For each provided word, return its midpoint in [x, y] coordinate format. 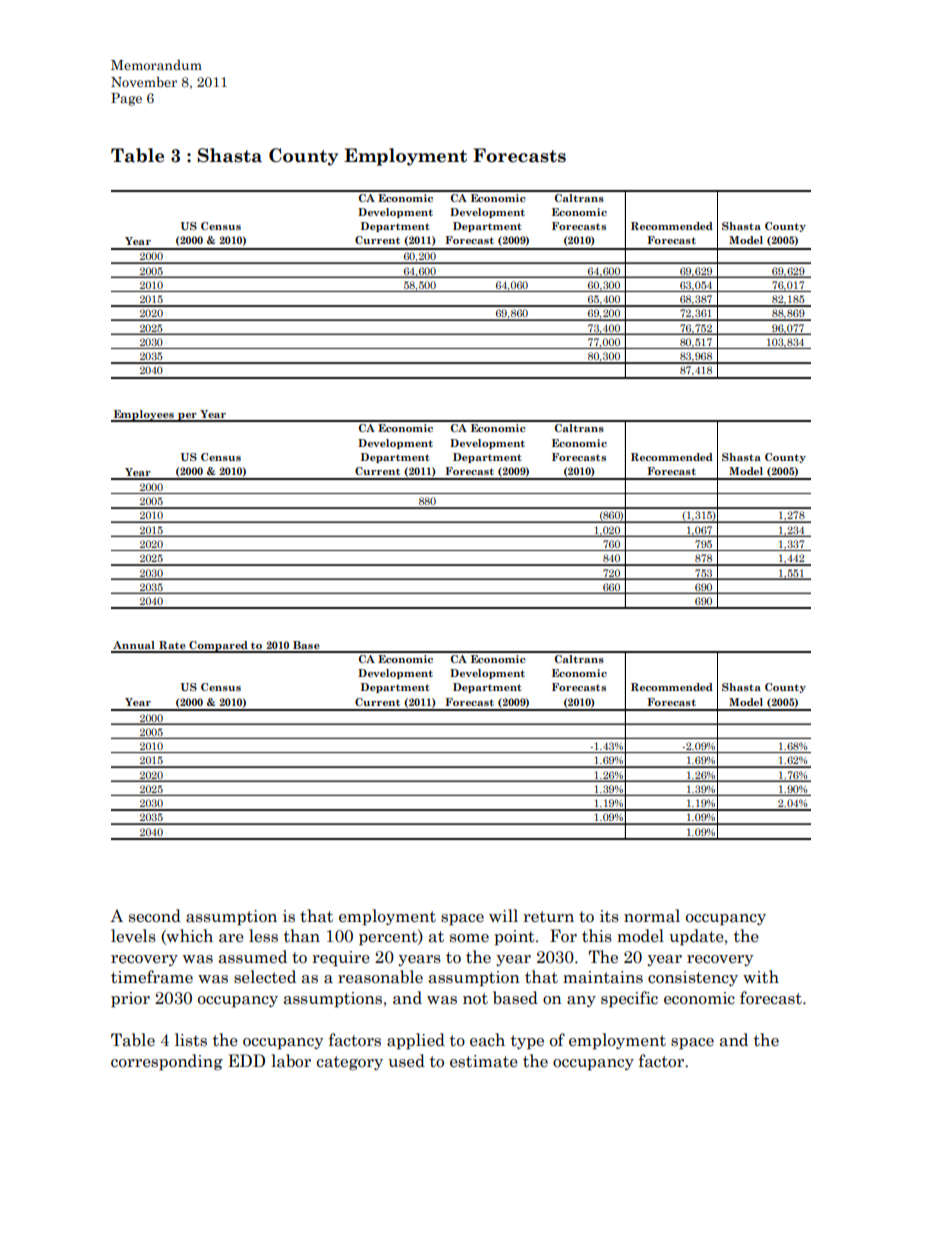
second [155, 916]
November [144, 82]
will [503, 915]
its [609, 916]
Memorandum [156, 65]
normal [652, 916]
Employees [143, 416]
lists [191, 1040]
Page [126, 99]
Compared [218, 647]
